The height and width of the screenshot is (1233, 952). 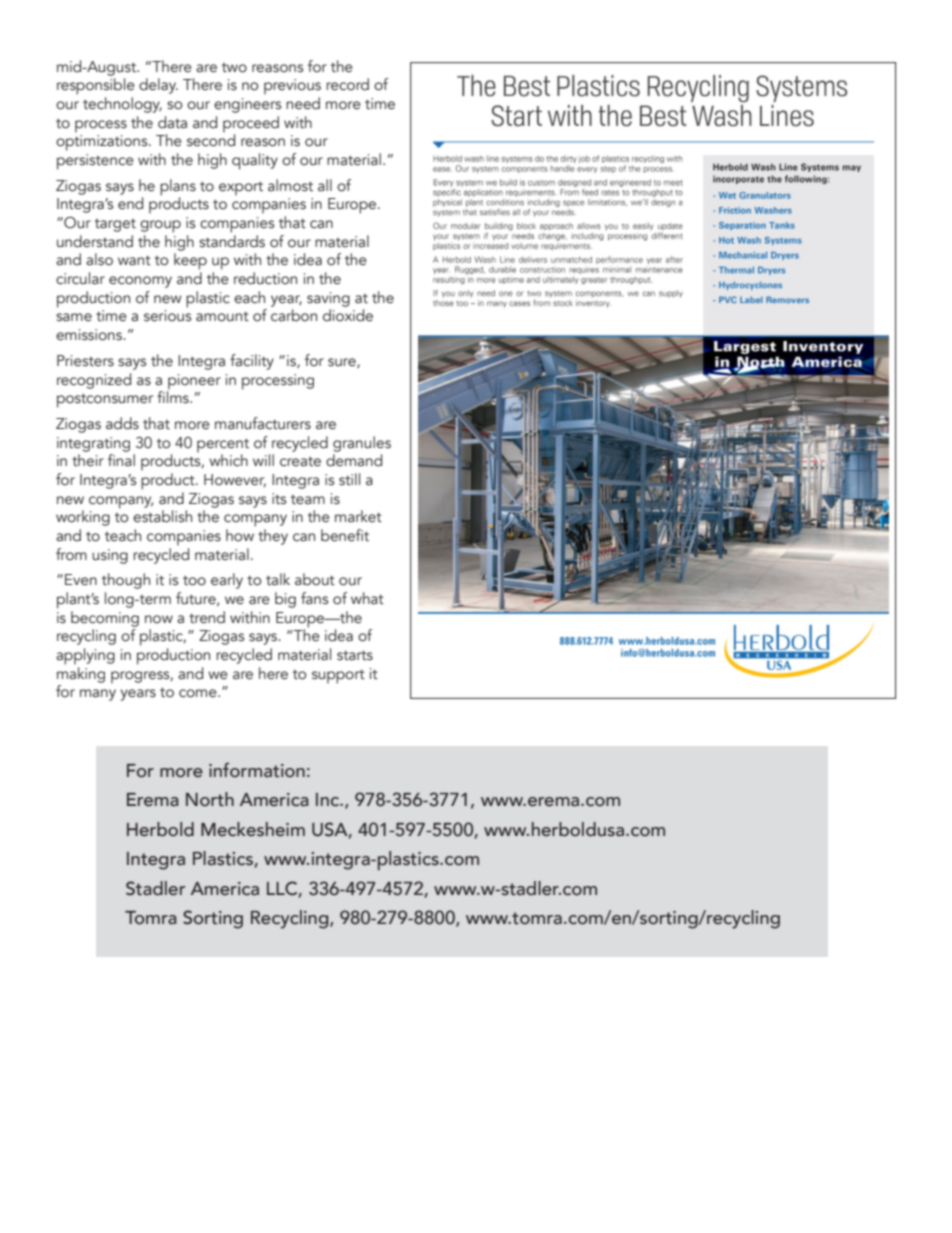 I want to click on benefit, so click(x=345, y=535).
